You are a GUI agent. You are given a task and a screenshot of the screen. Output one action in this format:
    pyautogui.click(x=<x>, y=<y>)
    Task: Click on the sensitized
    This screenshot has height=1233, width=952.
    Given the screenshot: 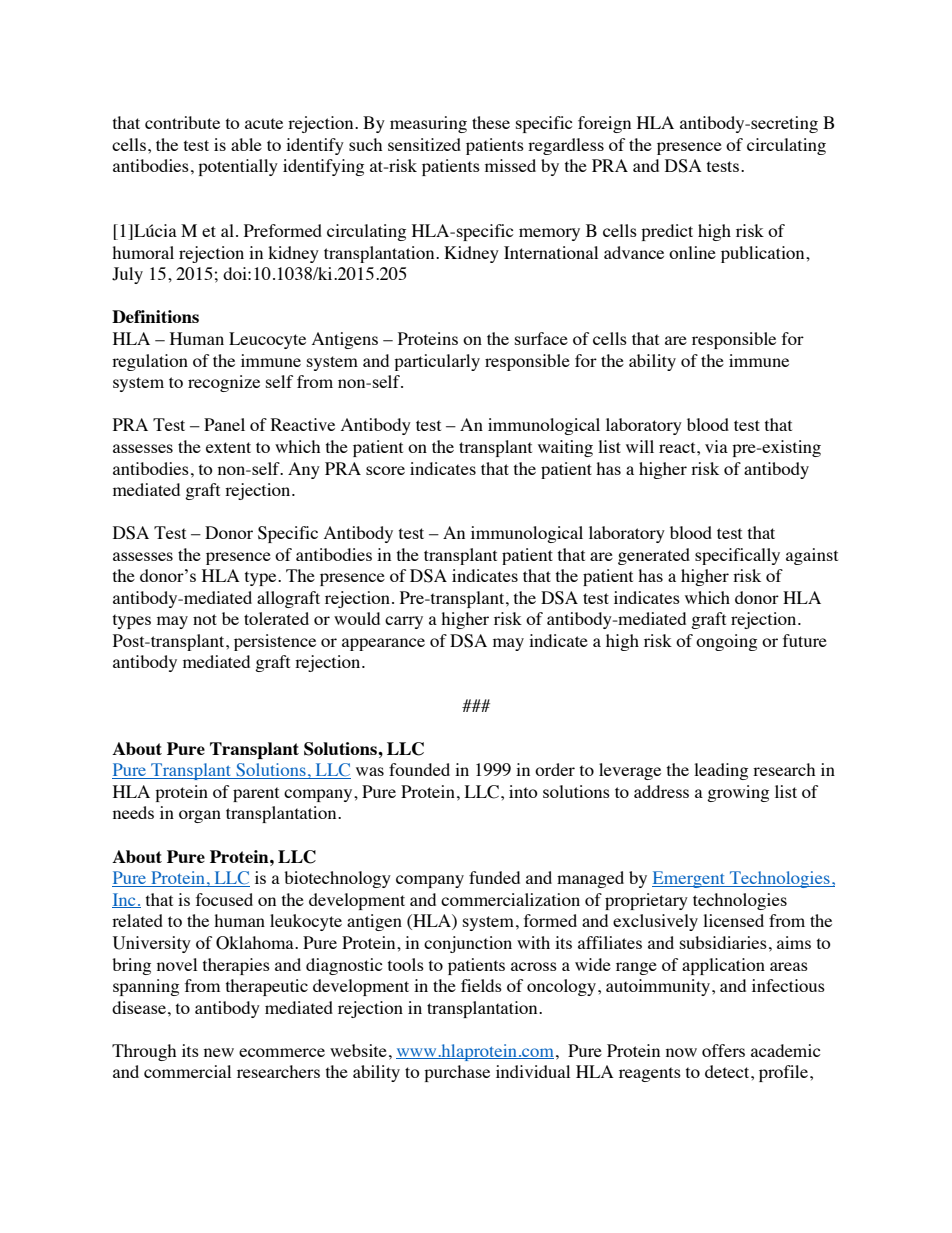 What is the action you would take?
    pyautogui.click(x=424, y=144)
